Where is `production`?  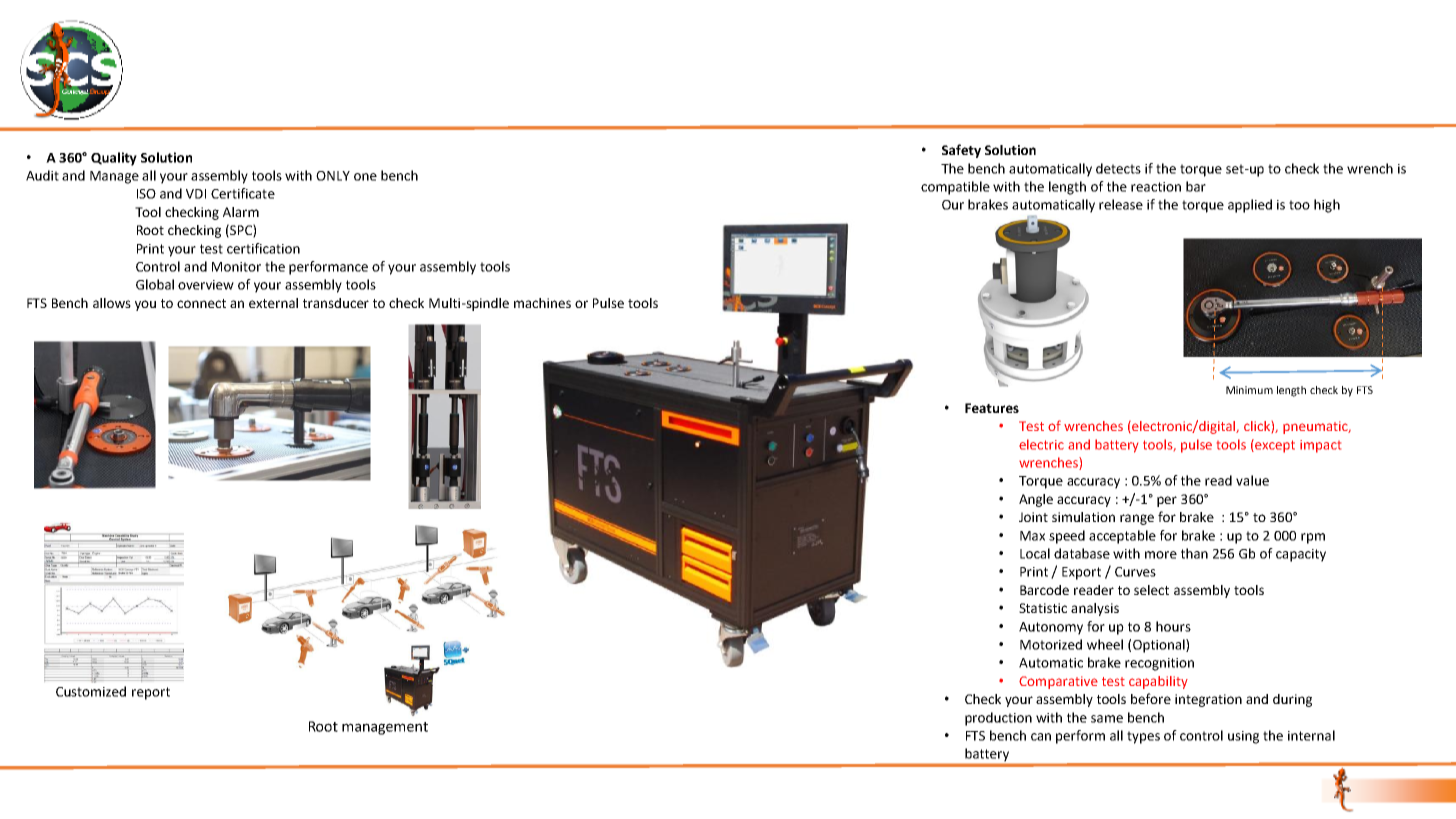 production is located at coordinates (998, 719).
